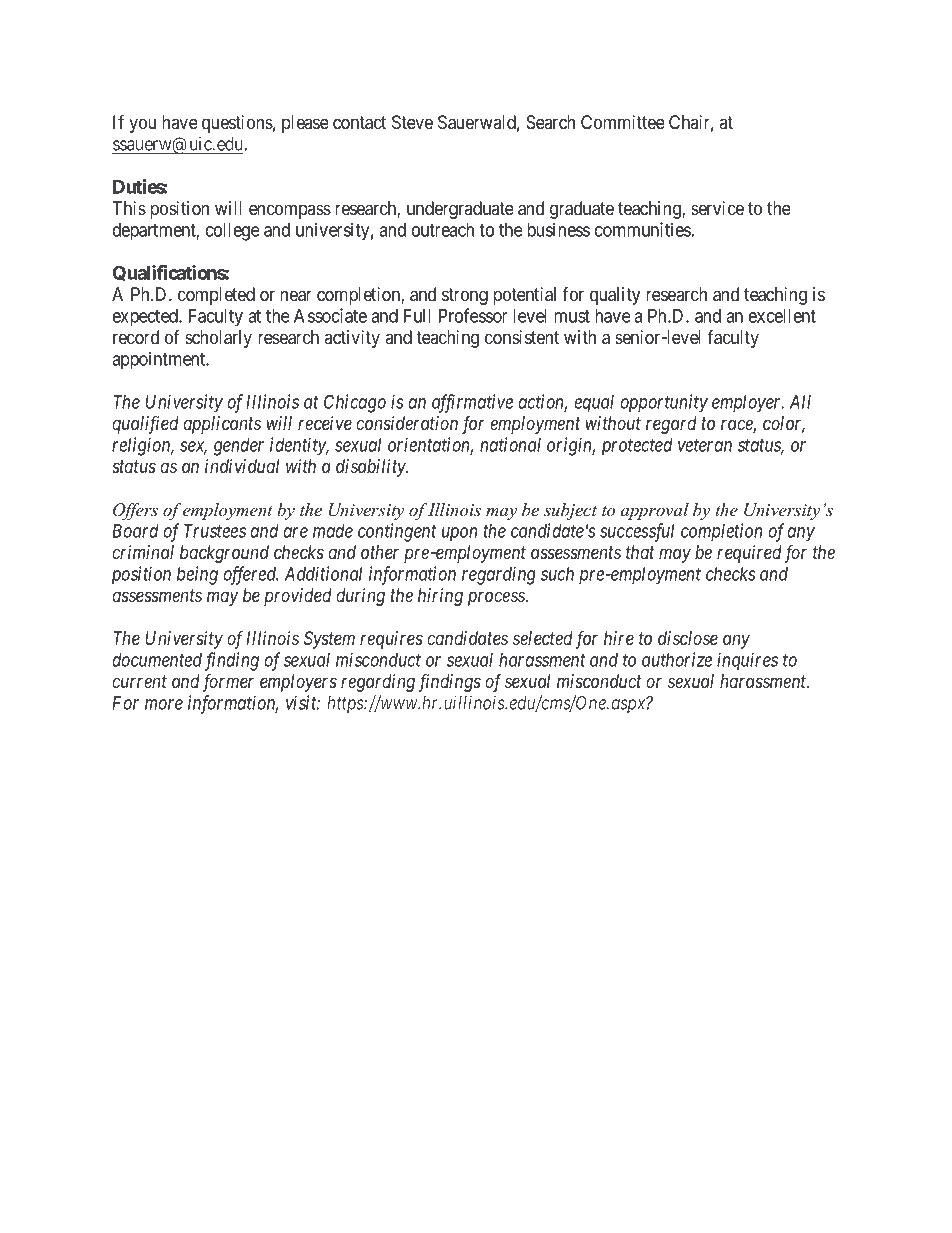  What do you see at coordinates (664, 403) in the page?
I see `opportunity` at bounding box center [664, 403].
